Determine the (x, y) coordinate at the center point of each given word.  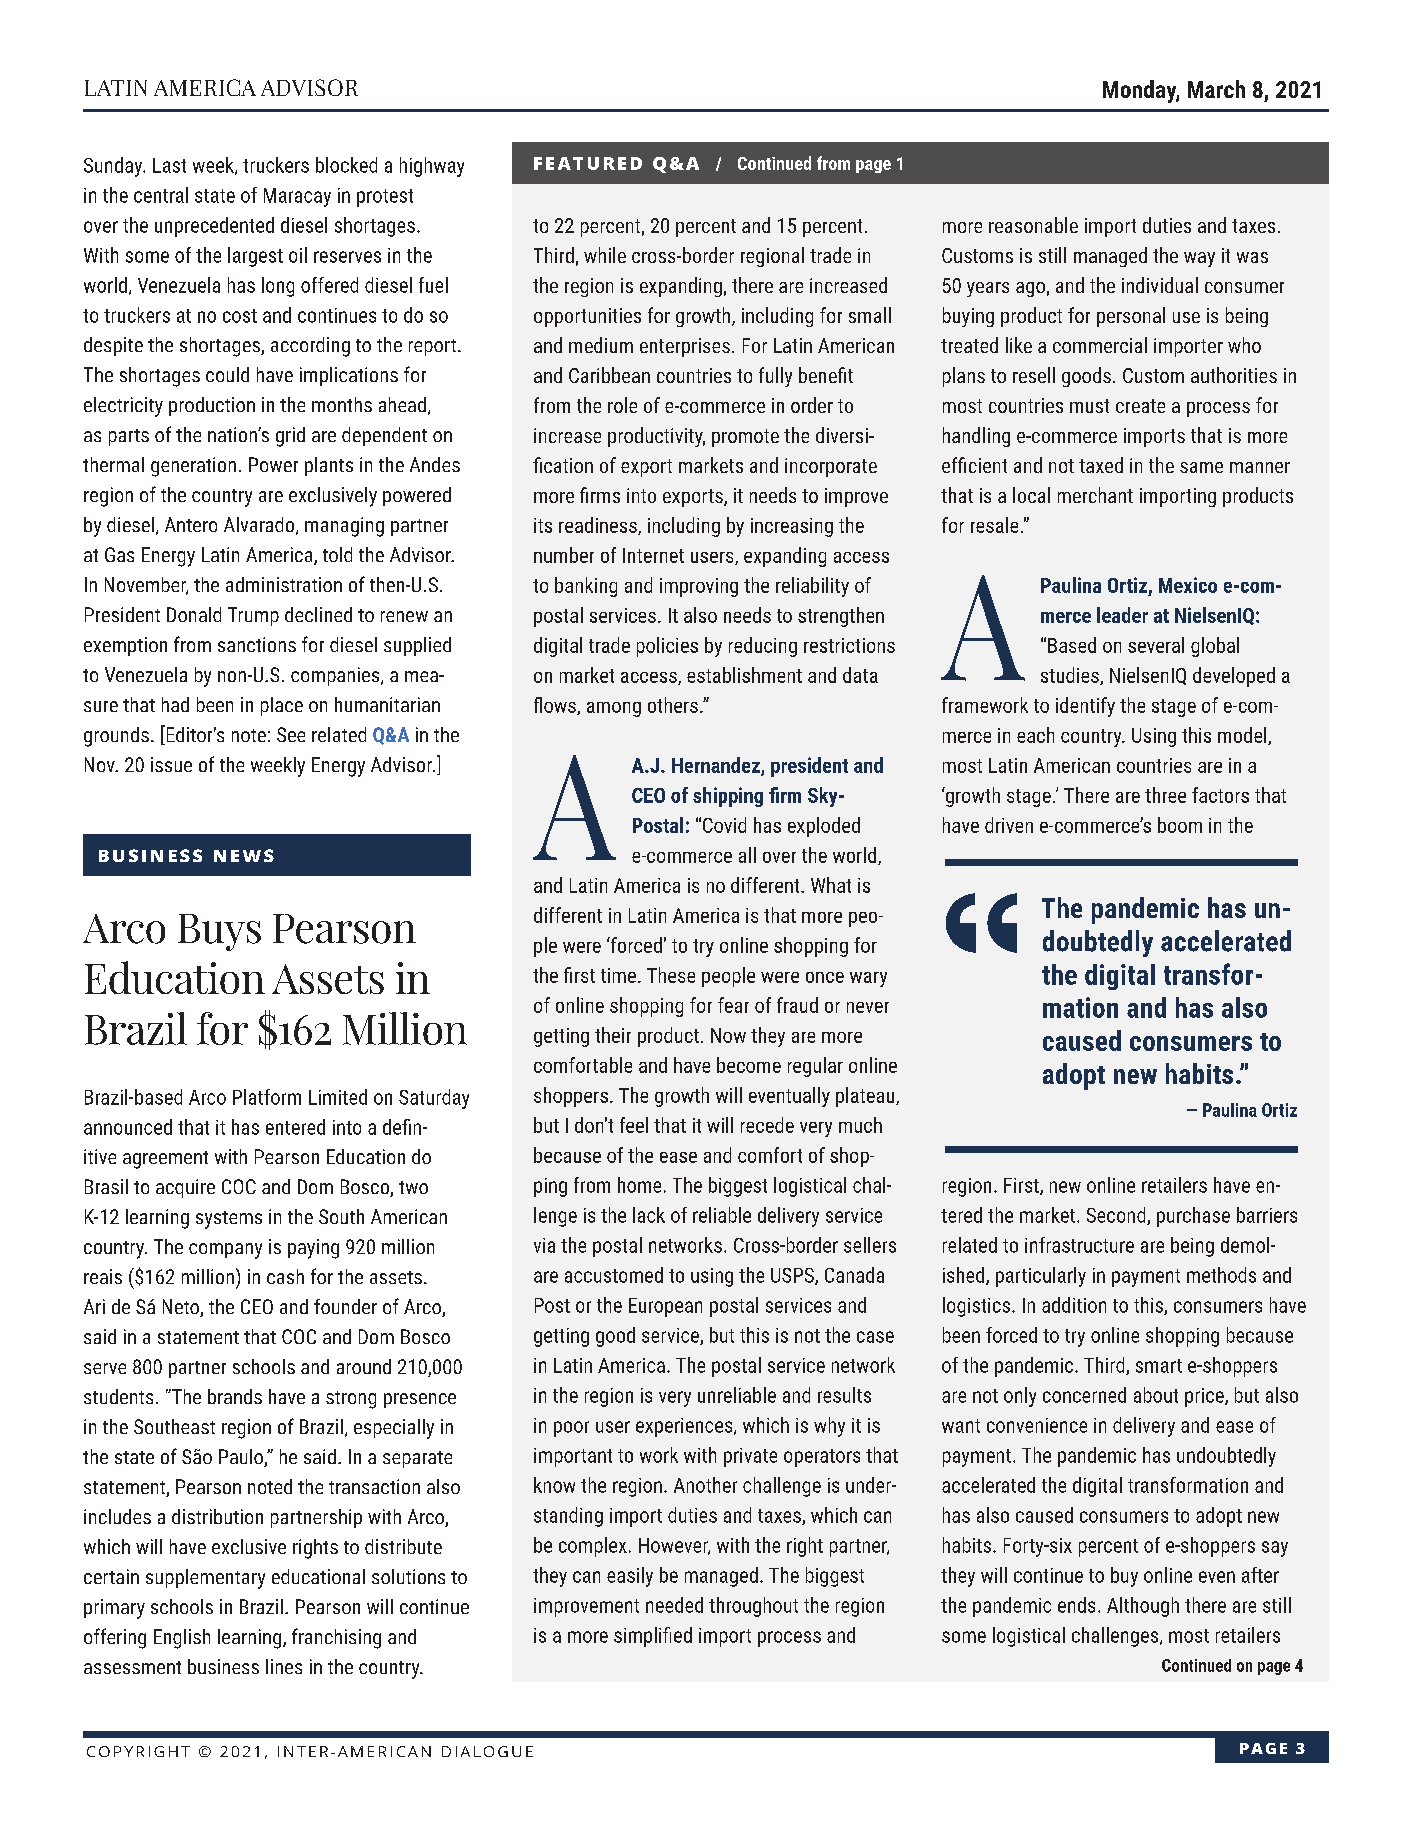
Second (1117, 1216)
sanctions (257, 644)
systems (229, 1220)
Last (169, 165)
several (1156, 645)
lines (284, 1666)
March (1216, 89)
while (605, 255)
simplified (653, 1637)
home (639, 1185)
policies (667, 647)
